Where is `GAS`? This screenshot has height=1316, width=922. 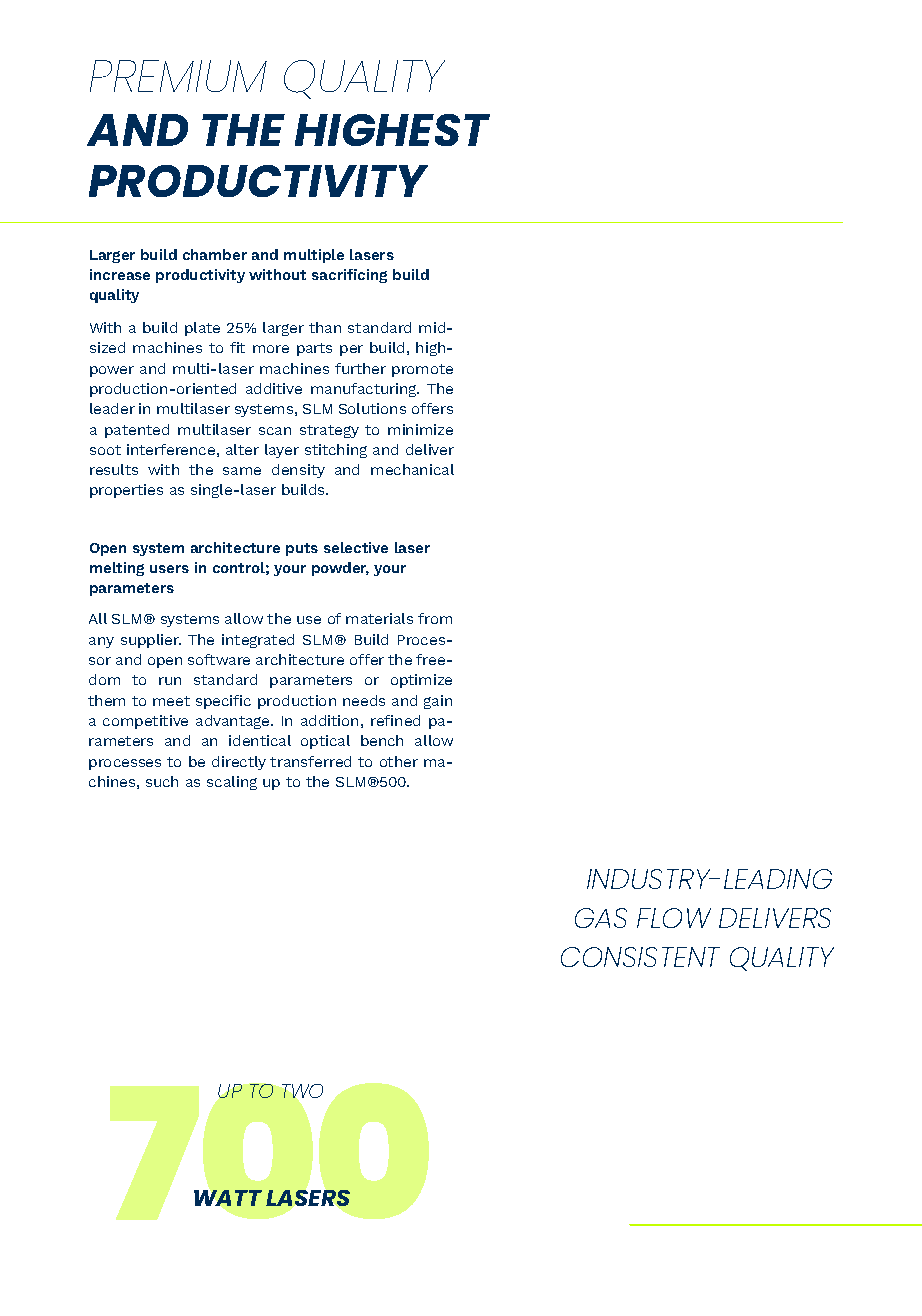
GAS is located at coordinates (601, 918).
